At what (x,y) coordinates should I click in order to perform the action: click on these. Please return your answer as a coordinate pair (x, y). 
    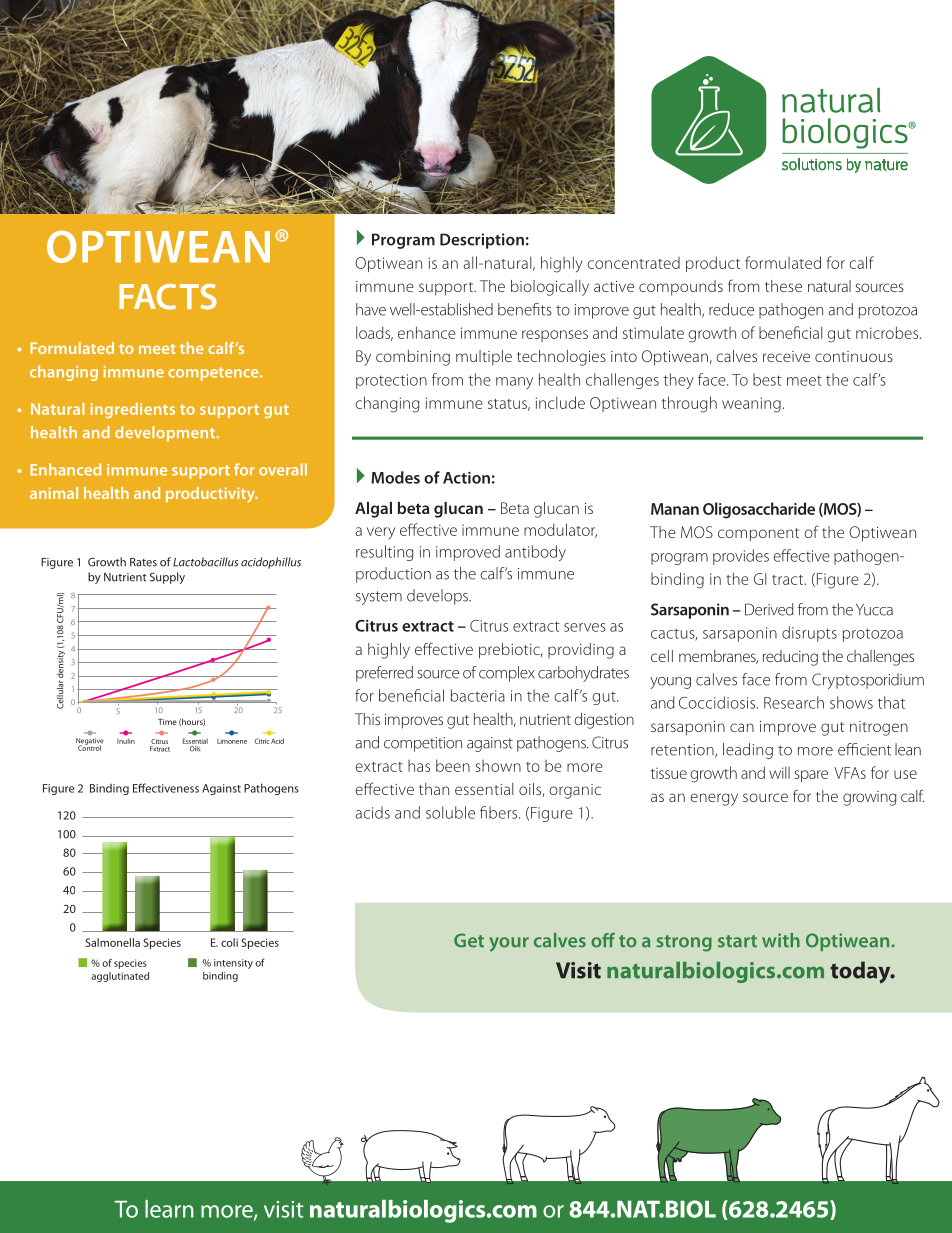
    Looking at the image, I should click on (783, 286).
